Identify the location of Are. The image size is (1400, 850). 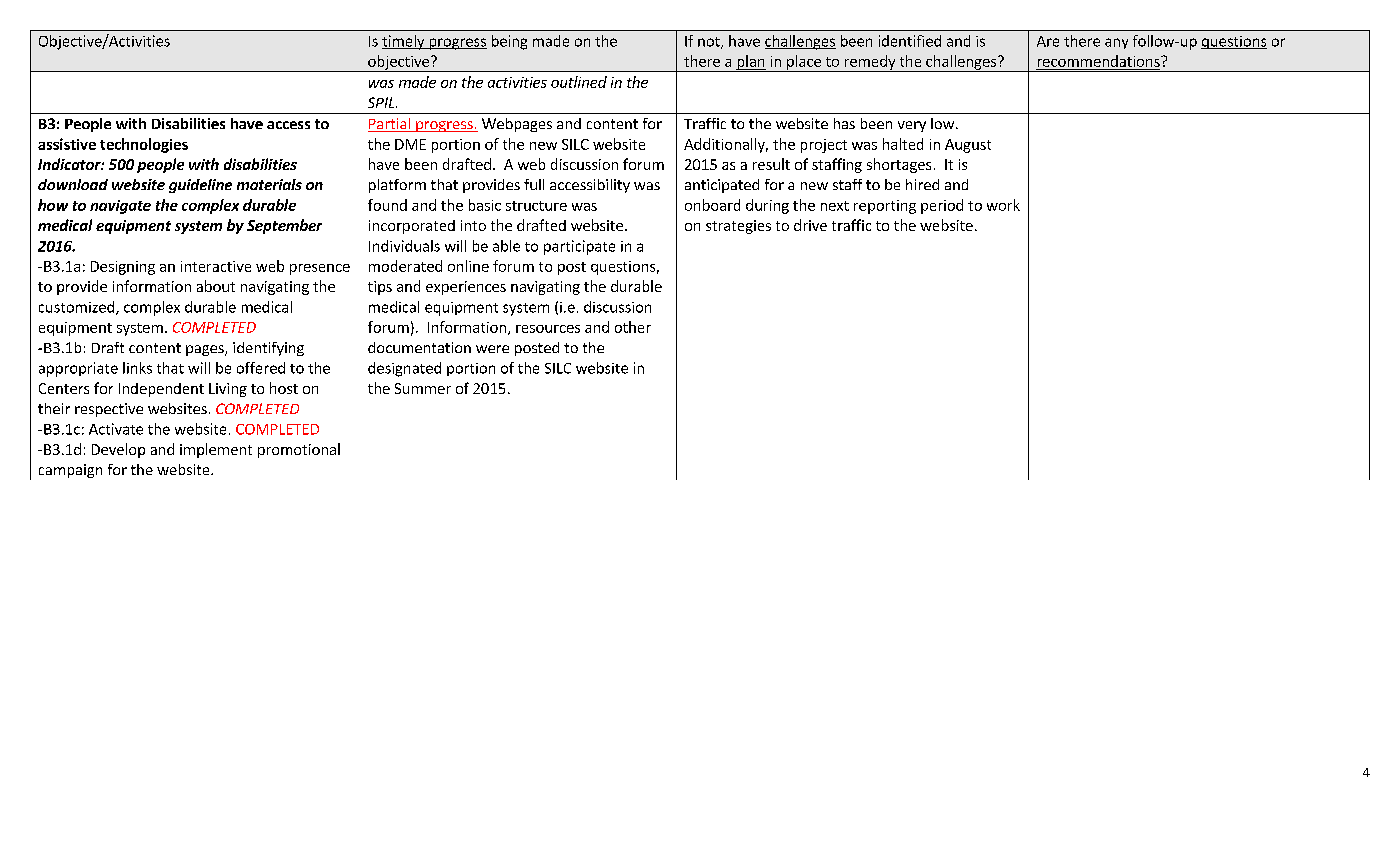
(1048, 41).
